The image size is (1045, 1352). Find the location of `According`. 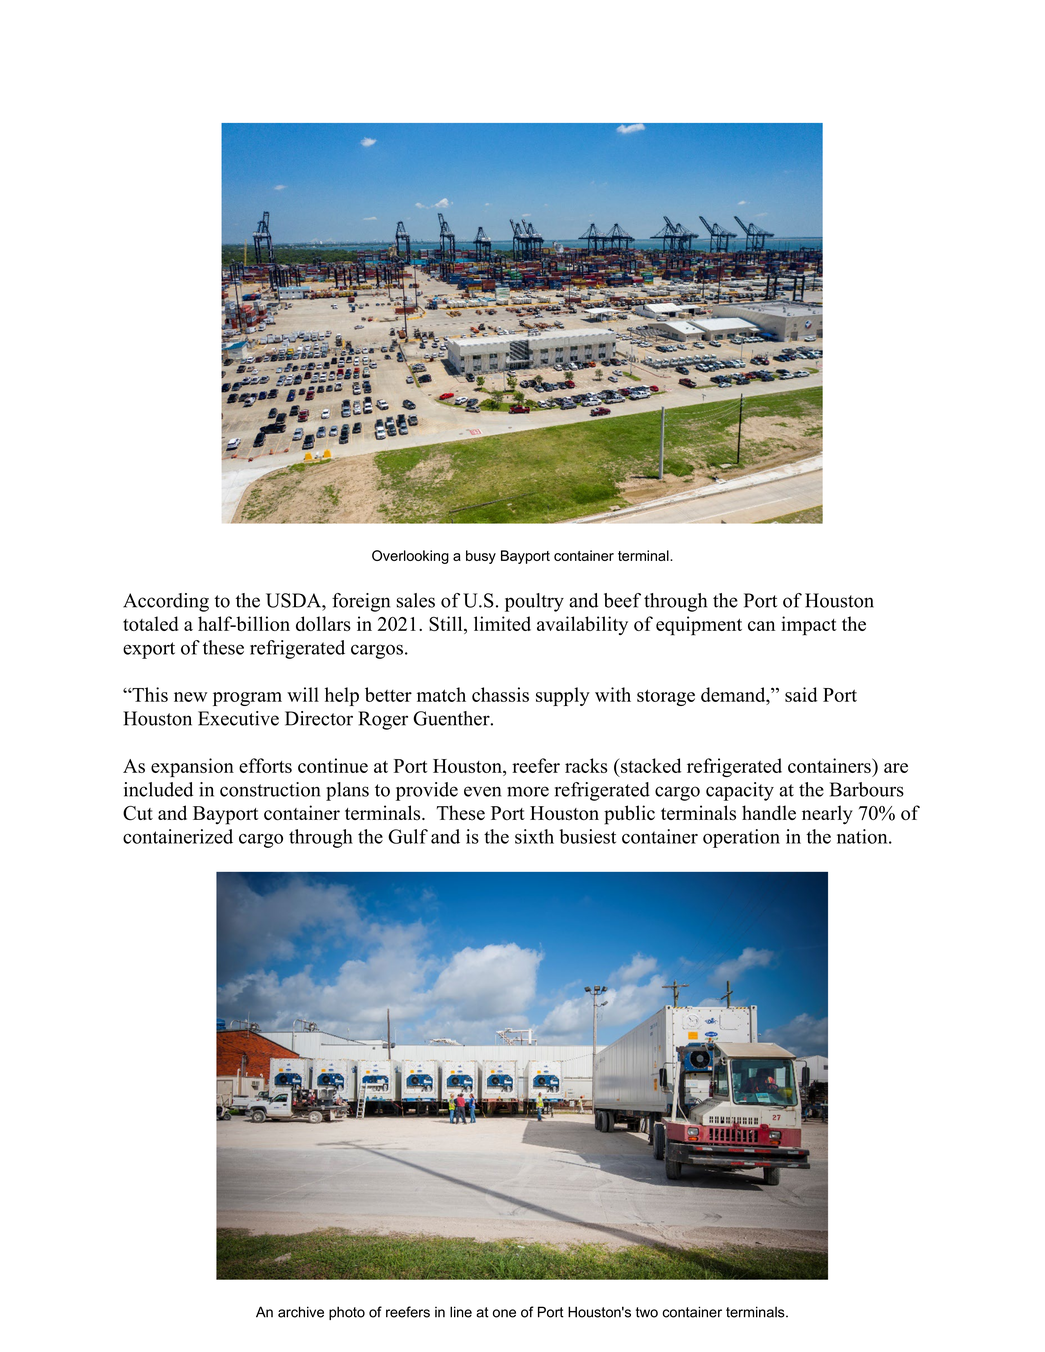

According is located at coordinates (166, 602).
